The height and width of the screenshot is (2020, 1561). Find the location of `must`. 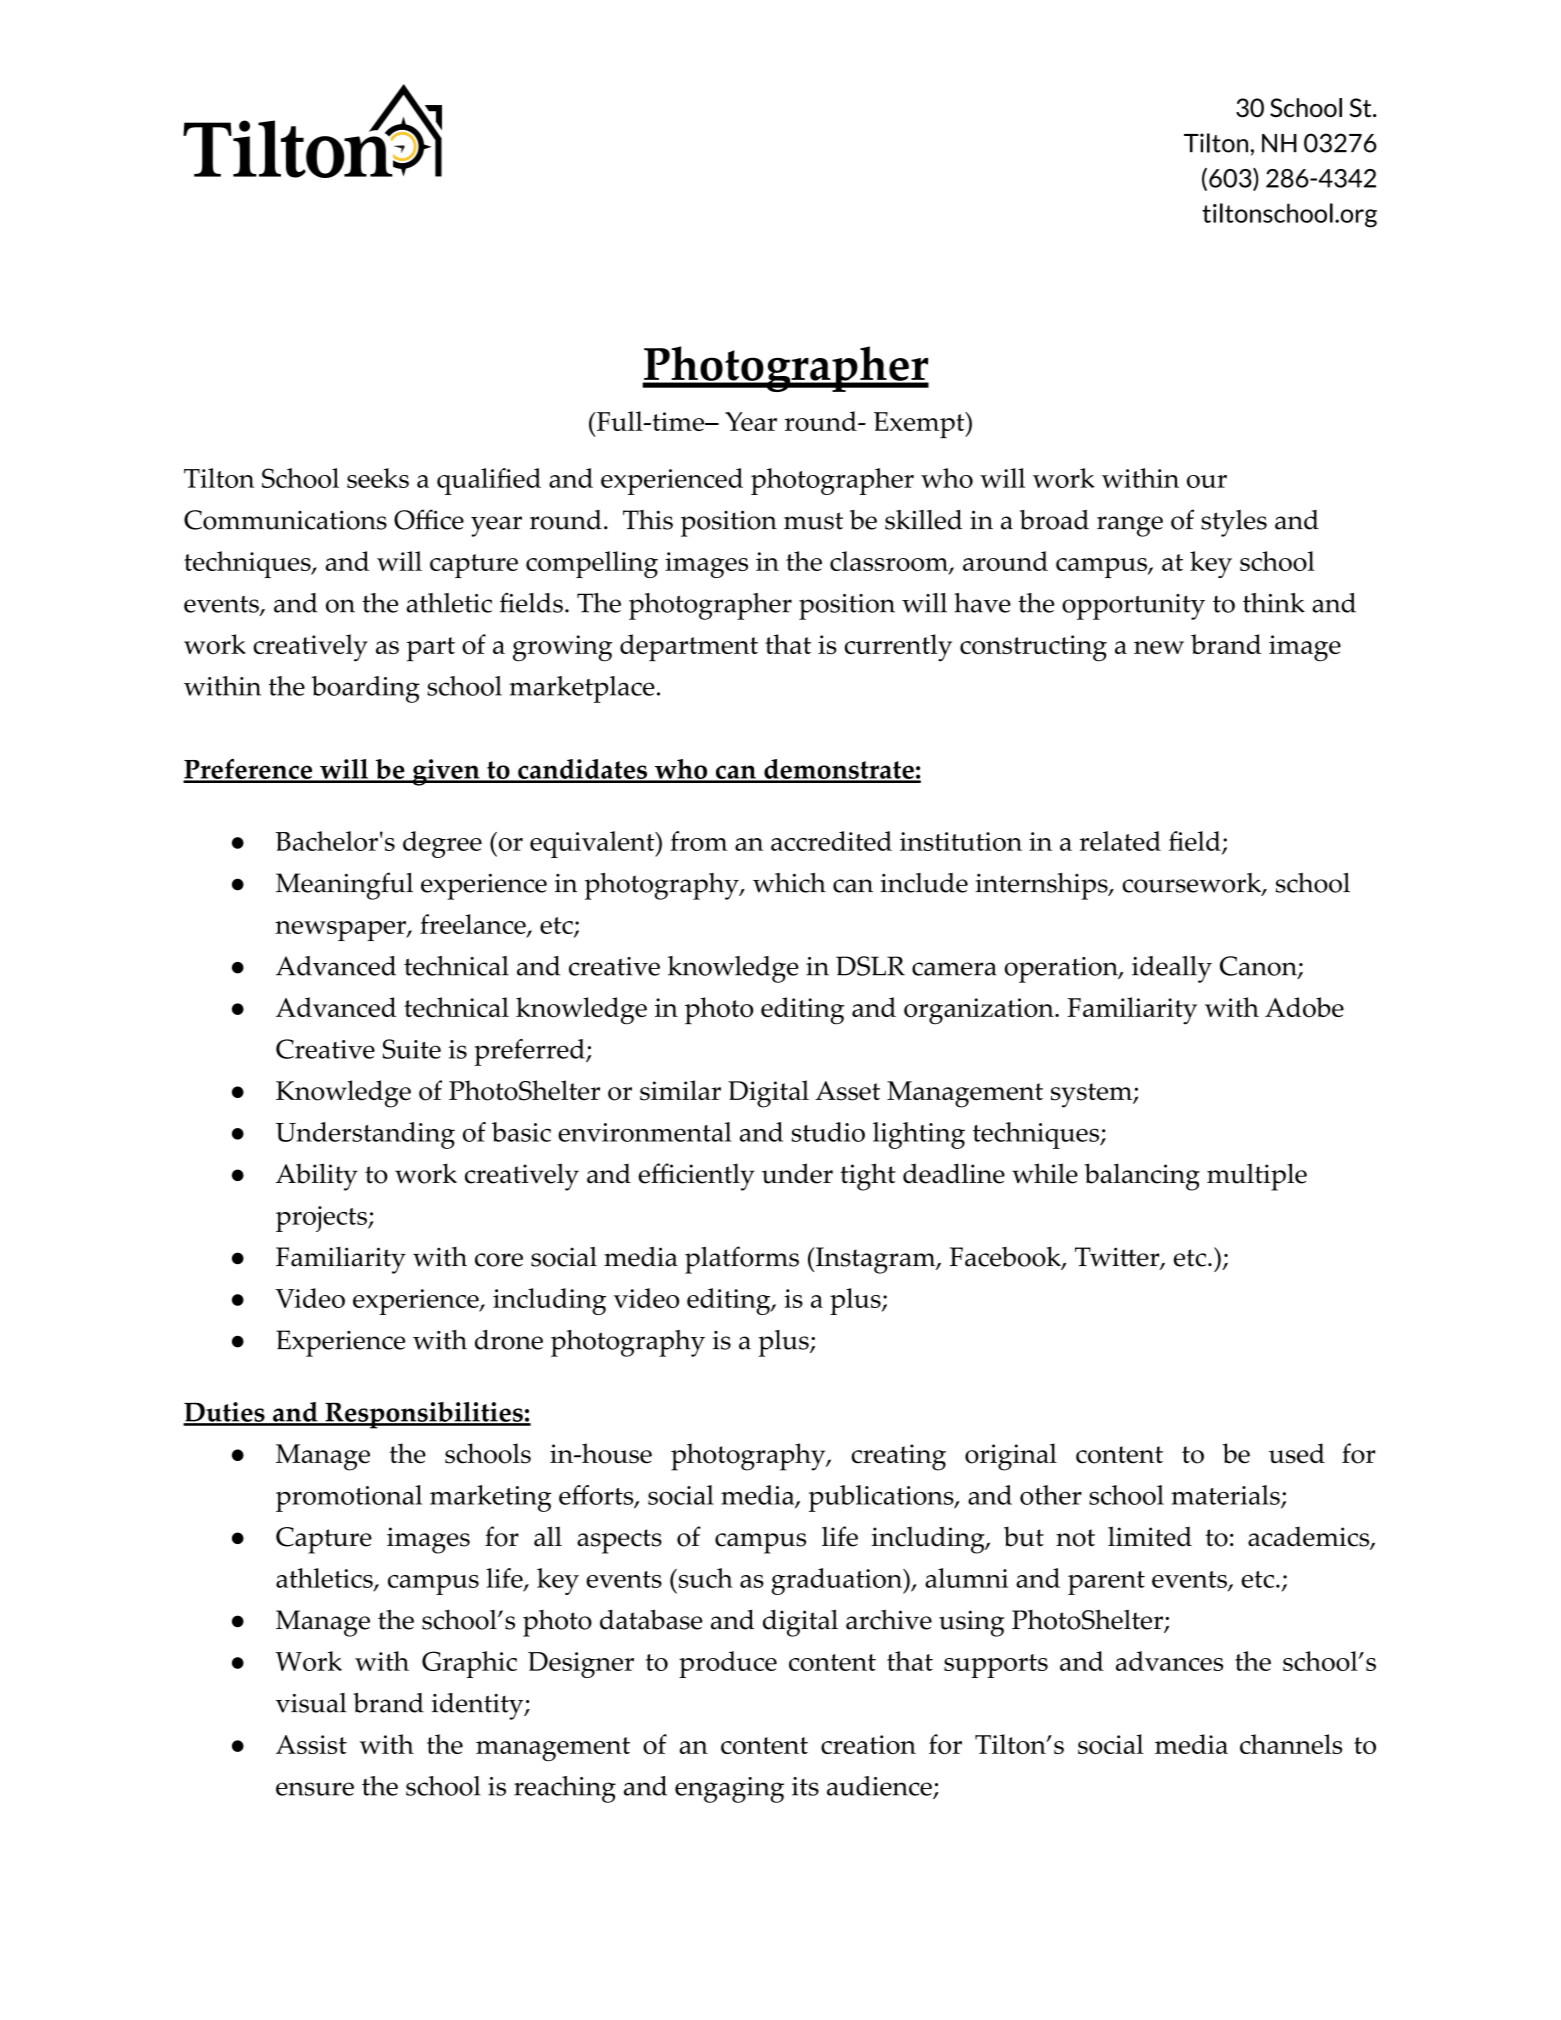

must is located at coordinates (813, 521).
